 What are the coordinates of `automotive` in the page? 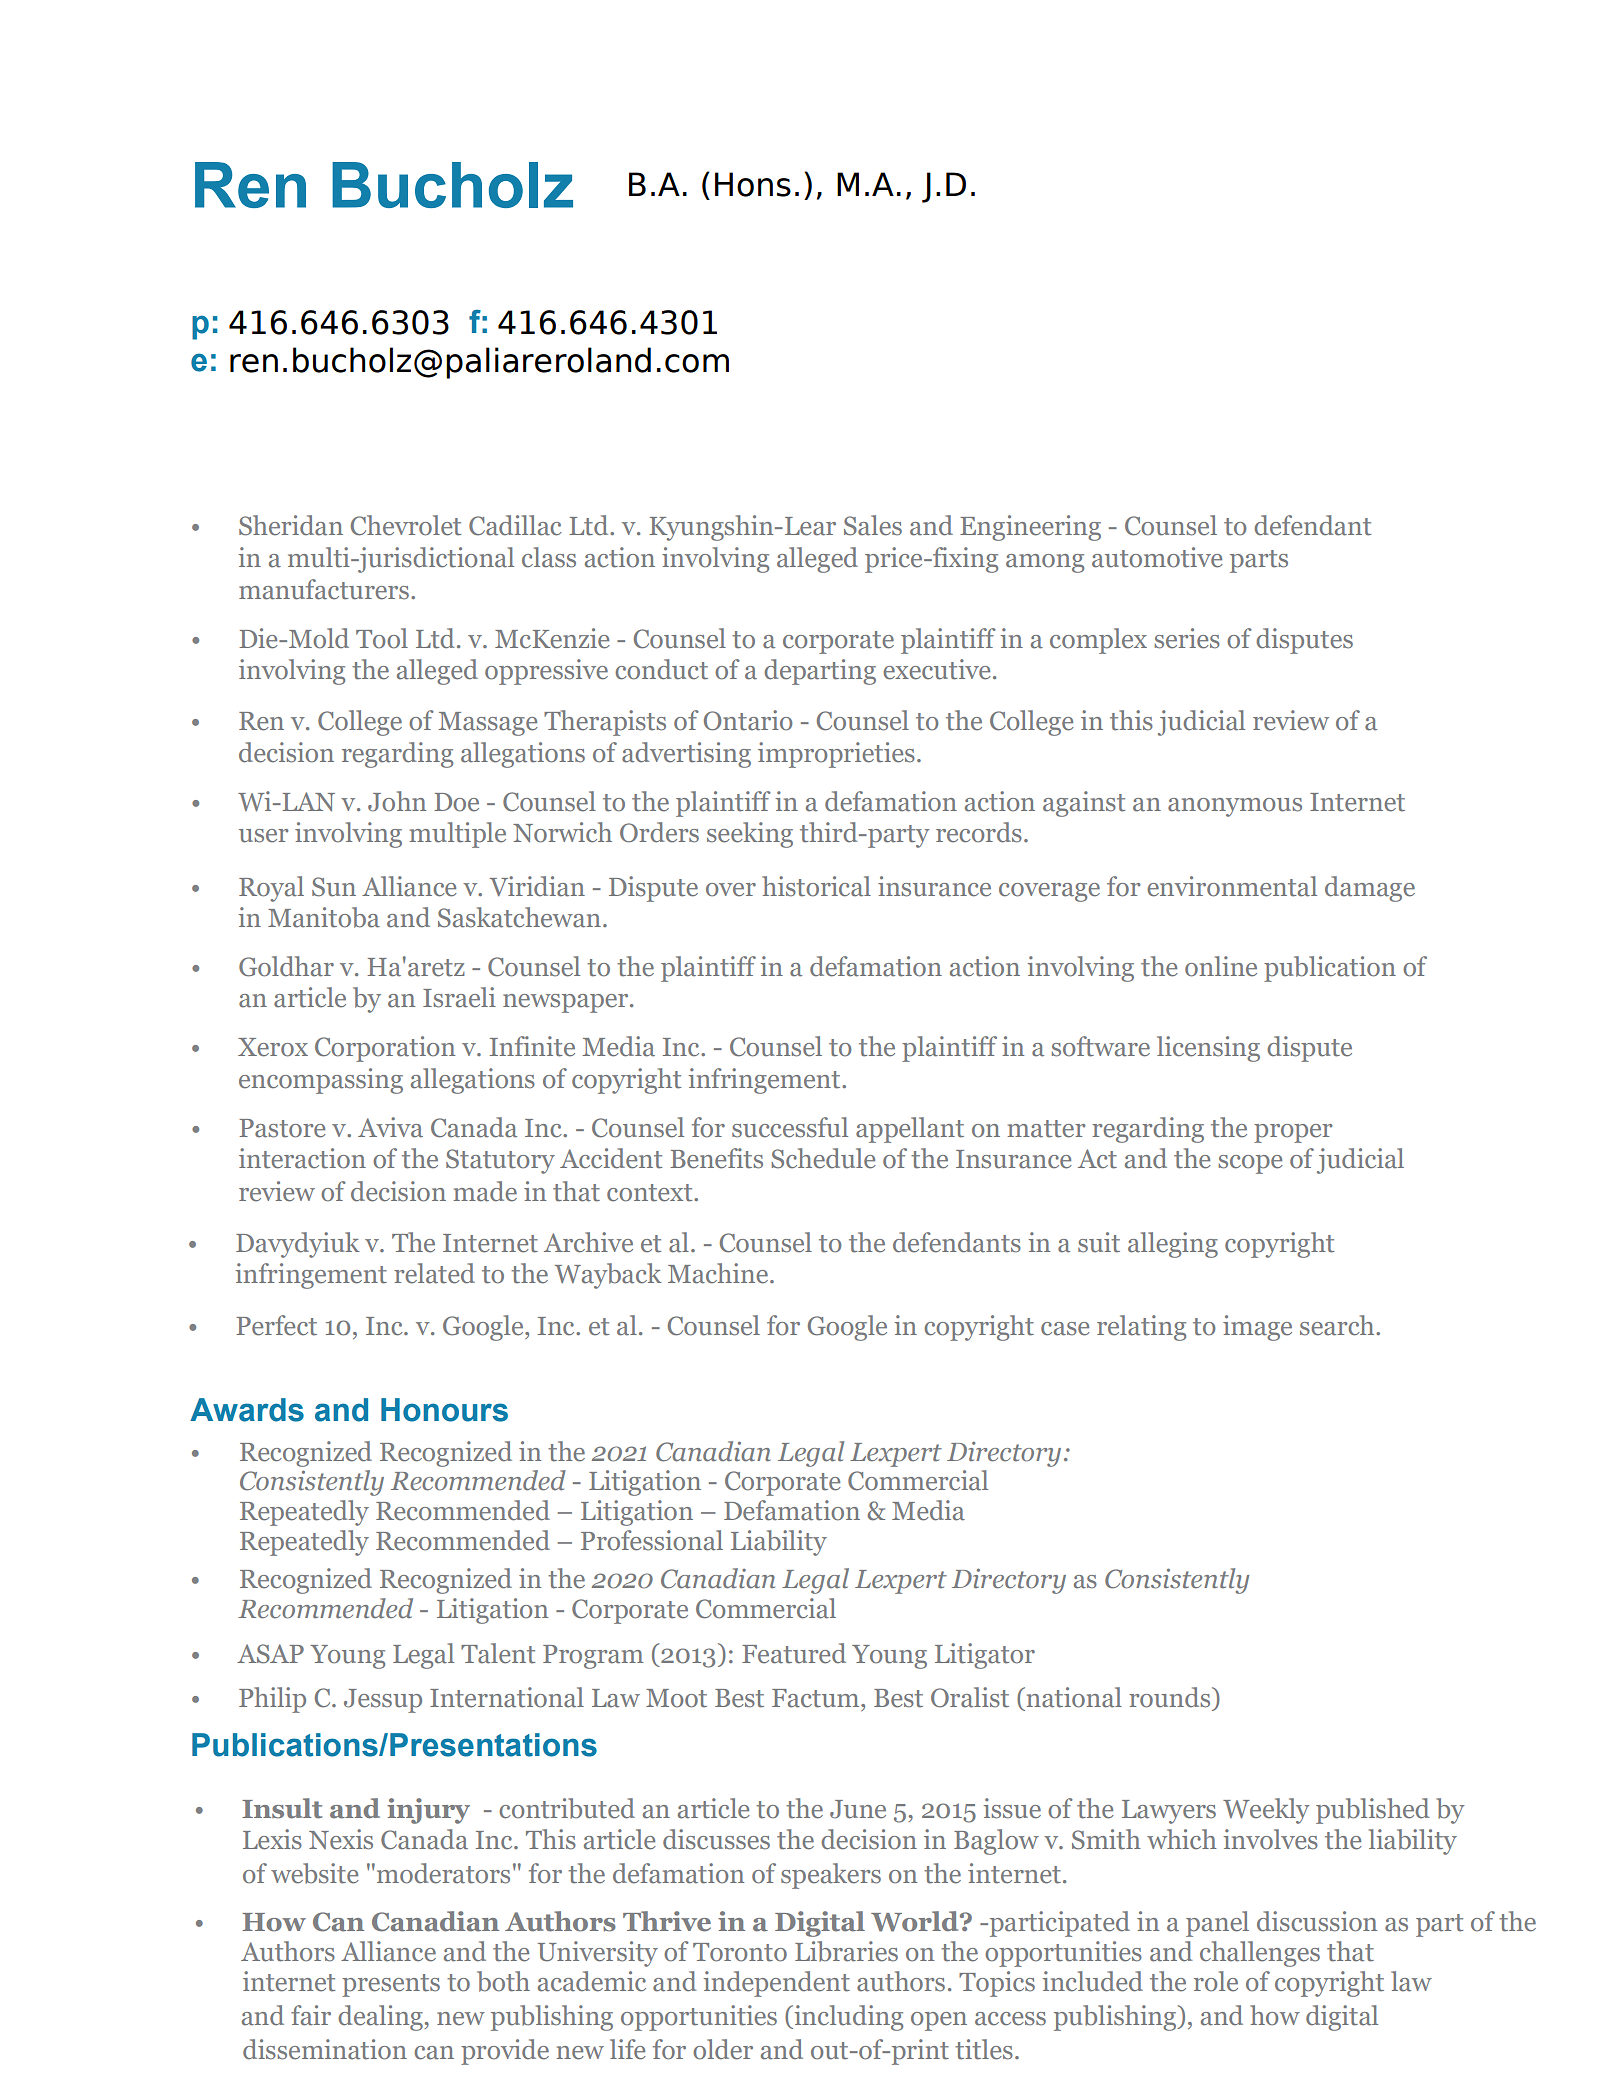 It's located at (1157, 557).
